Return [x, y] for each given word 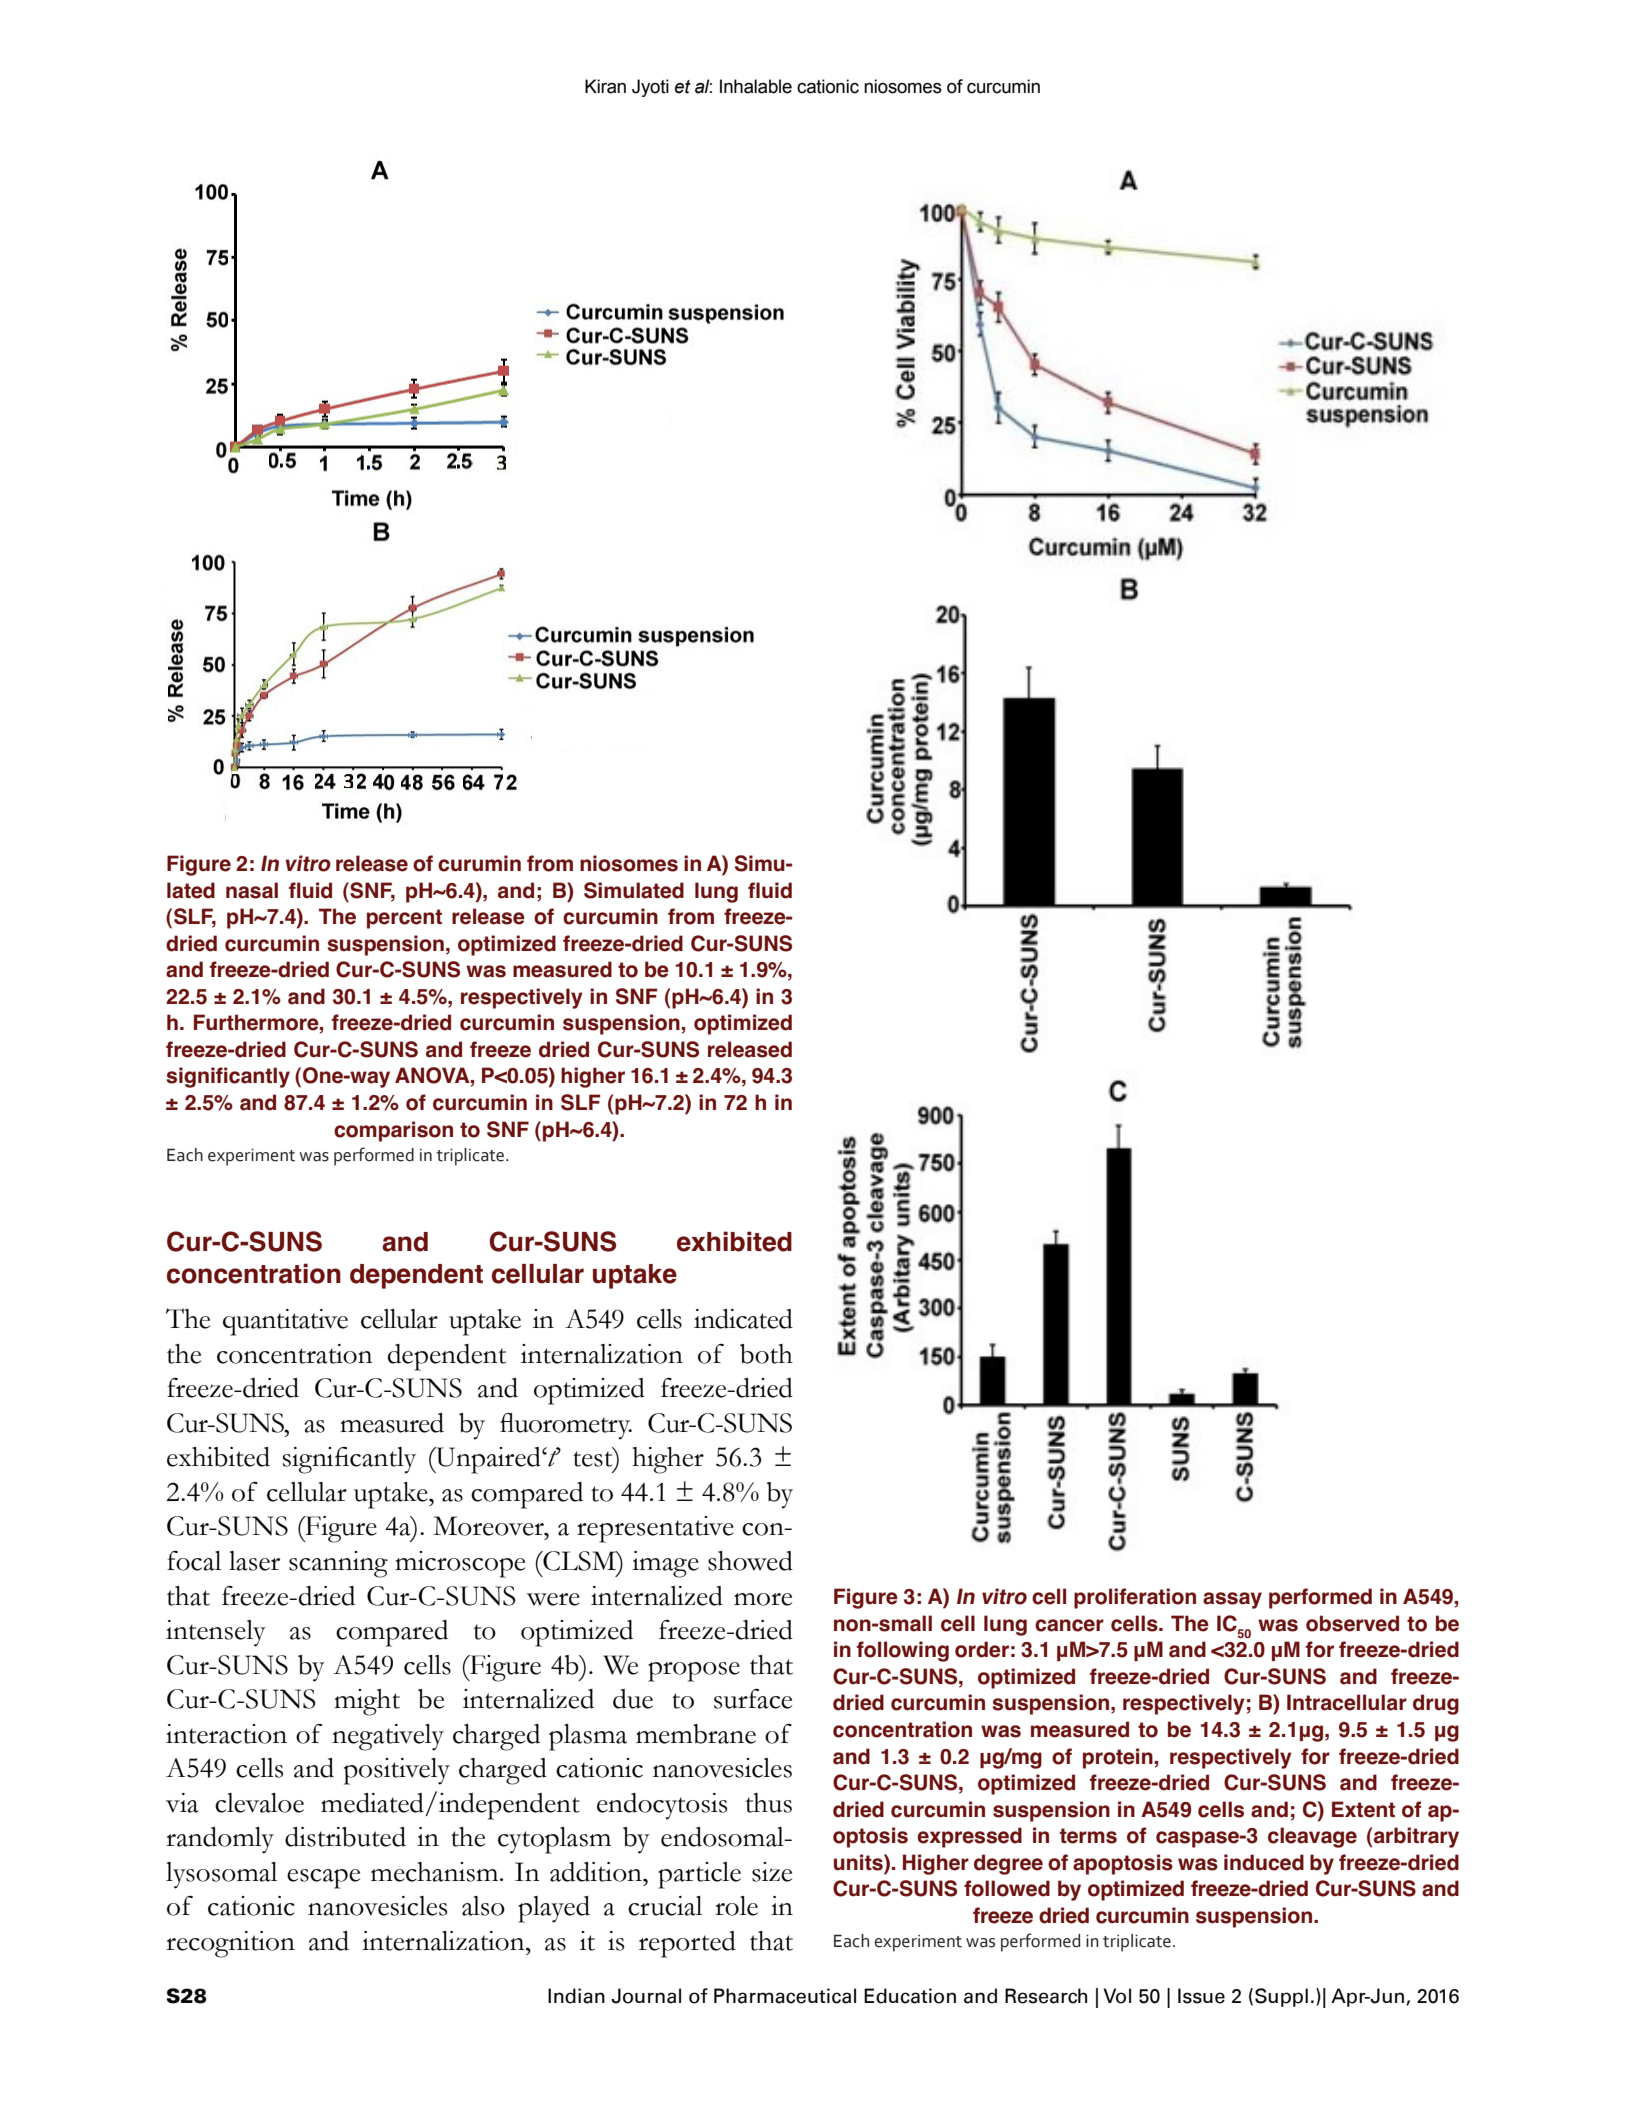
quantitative [285, 1322]
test [594, 1458]
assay [1232, 1600]
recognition [230, 1944]
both [766, 1354]
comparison [393, 1131]
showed [750, 1561]
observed [1352, 1623]
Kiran [605, 86]
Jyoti [650, 88]
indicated [743, 1319]
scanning [338, 1564]
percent [404, 919]
